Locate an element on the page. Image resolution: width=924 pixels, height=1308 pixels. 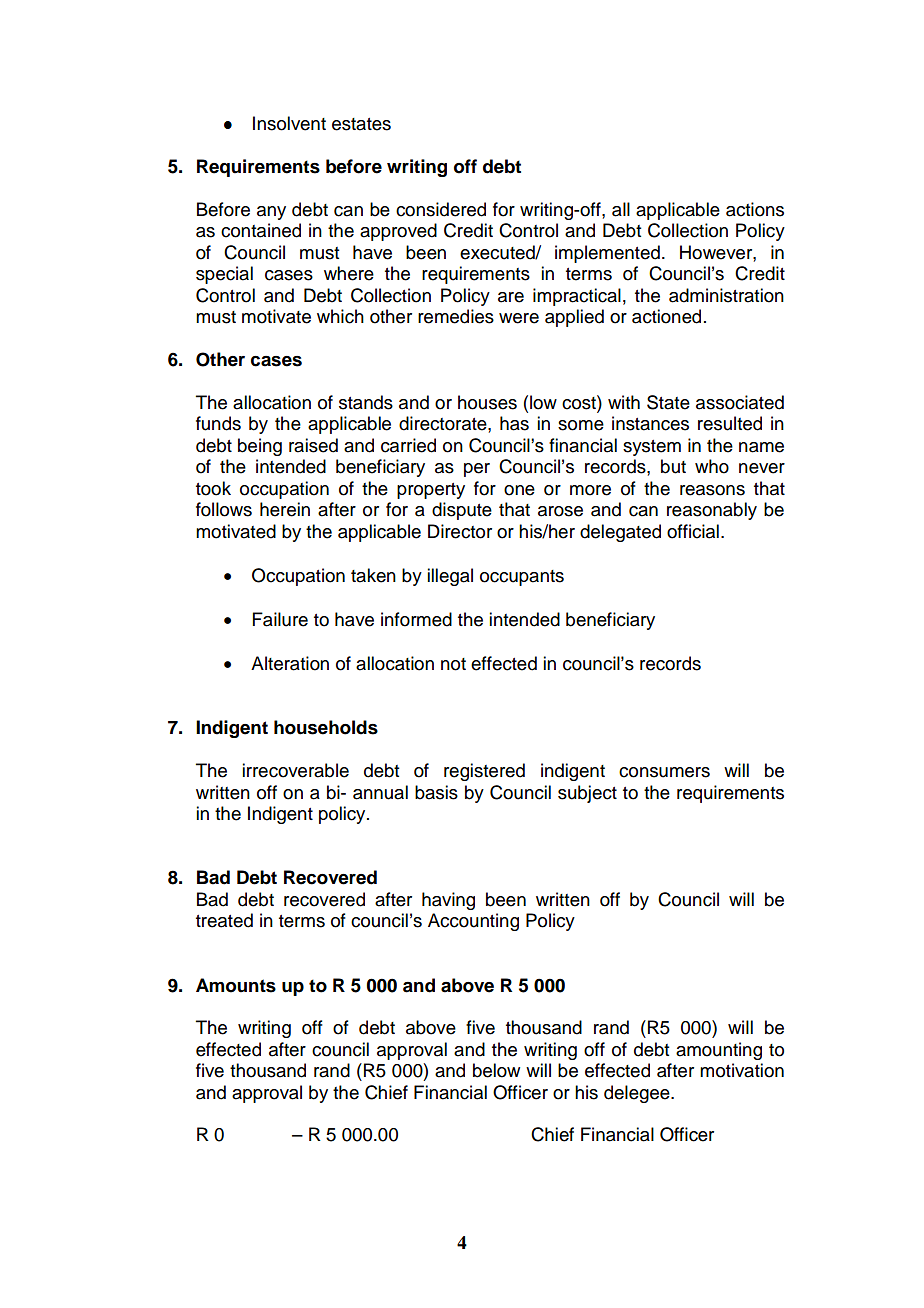
Failure is located at coordinates (280, 619).
